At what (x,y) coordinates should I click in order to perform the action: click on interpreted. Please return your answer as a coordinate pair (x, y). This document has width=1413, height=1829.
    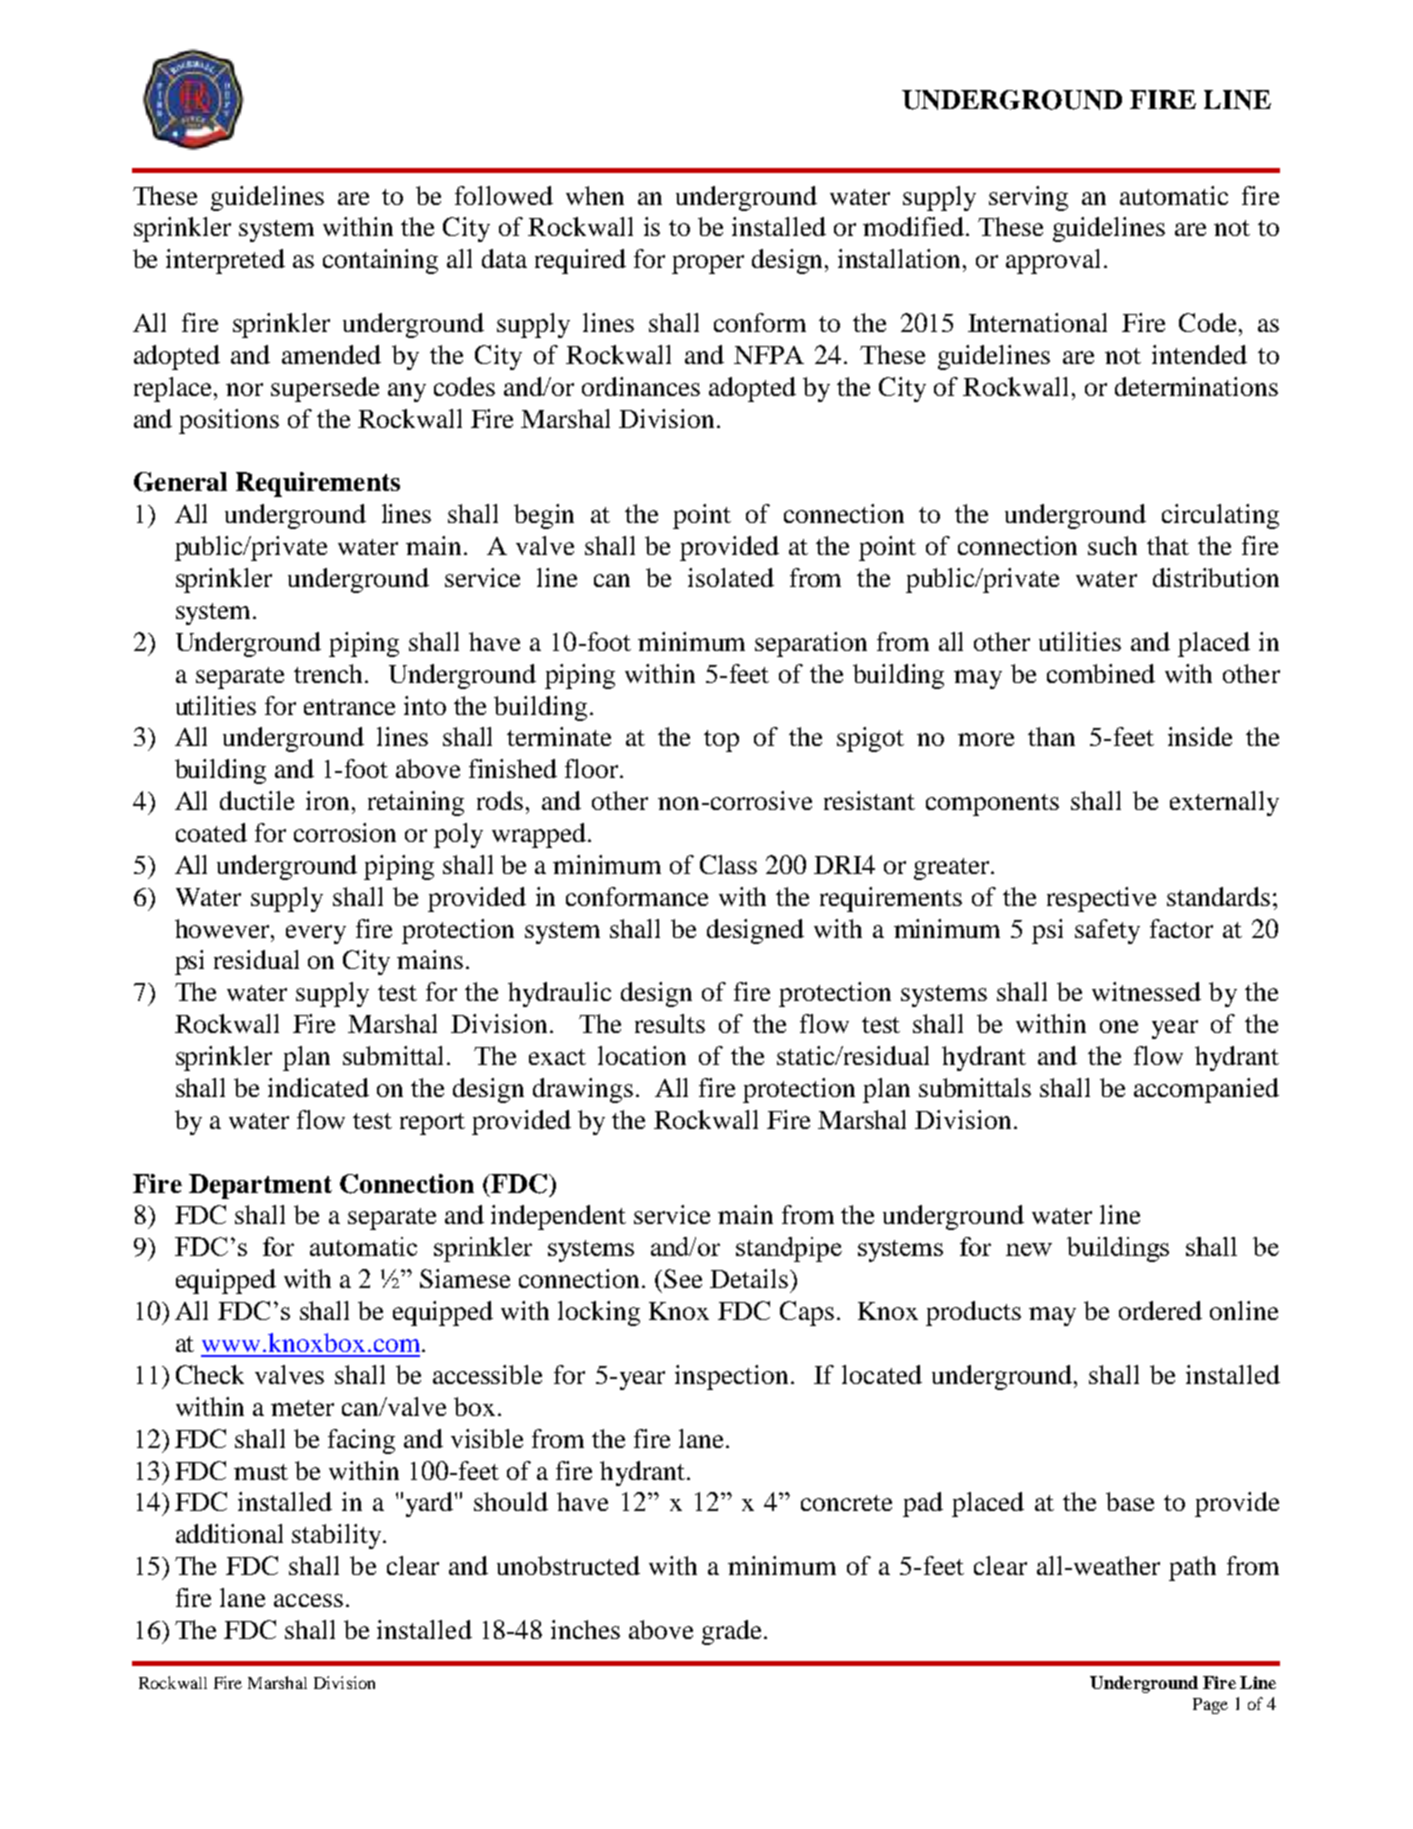
    Looking at the image, I should click on (225, 261).
